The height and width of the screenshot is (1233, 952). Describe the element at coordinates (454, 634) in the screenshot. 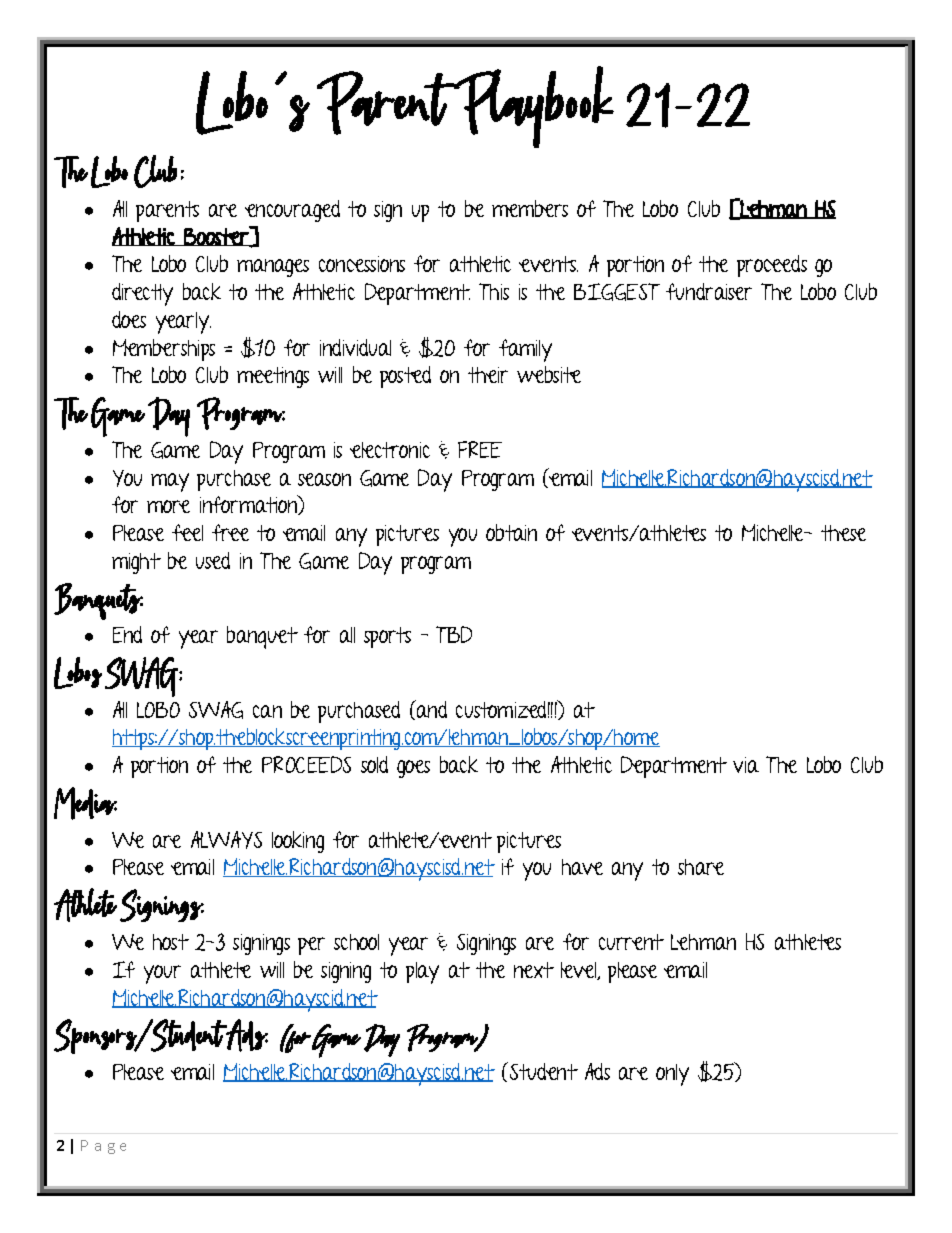

I see `TBD` at that location.
